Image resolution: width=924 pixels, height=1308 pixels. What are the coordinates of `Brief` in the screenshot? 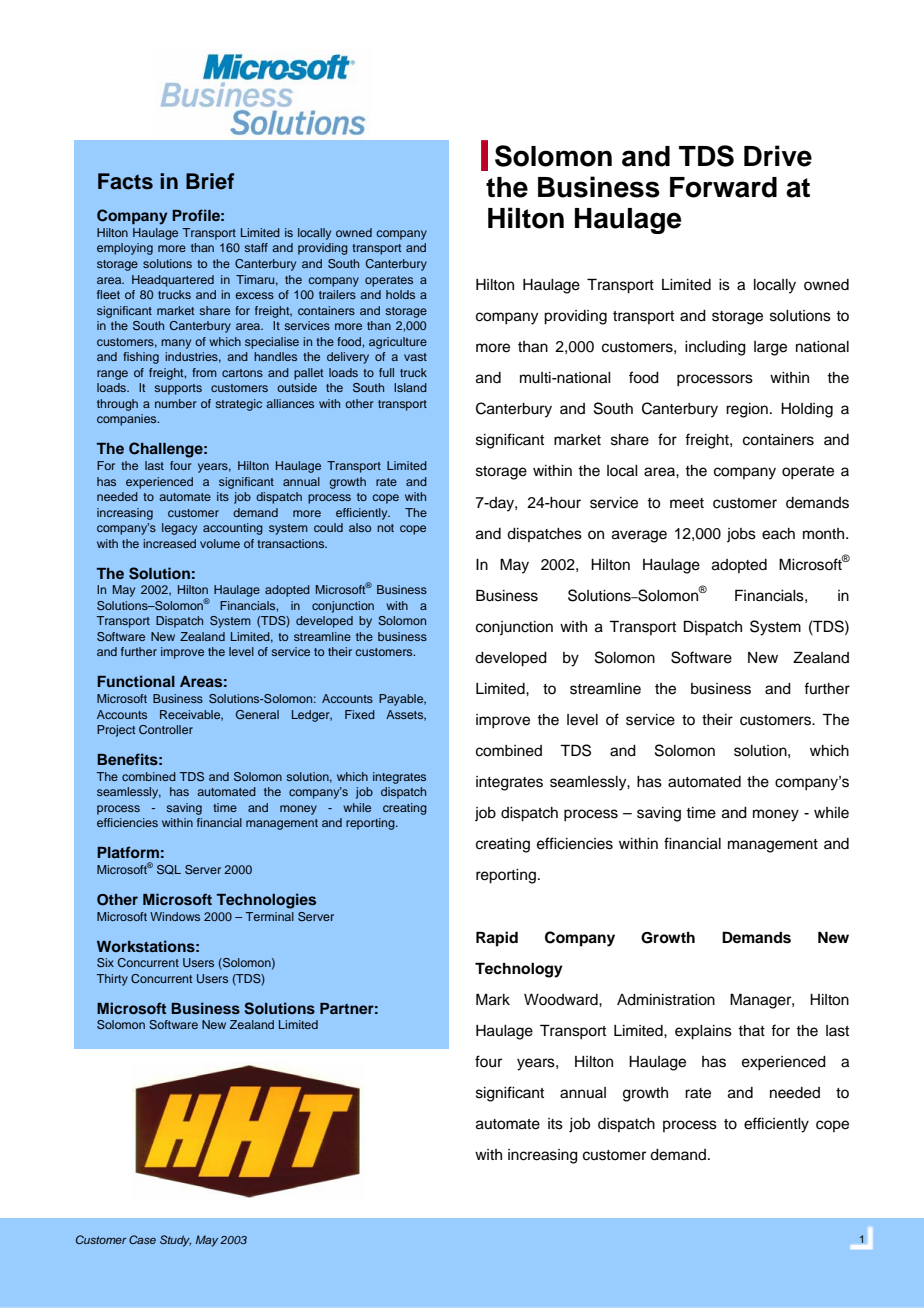 It's located at (210, 181).
